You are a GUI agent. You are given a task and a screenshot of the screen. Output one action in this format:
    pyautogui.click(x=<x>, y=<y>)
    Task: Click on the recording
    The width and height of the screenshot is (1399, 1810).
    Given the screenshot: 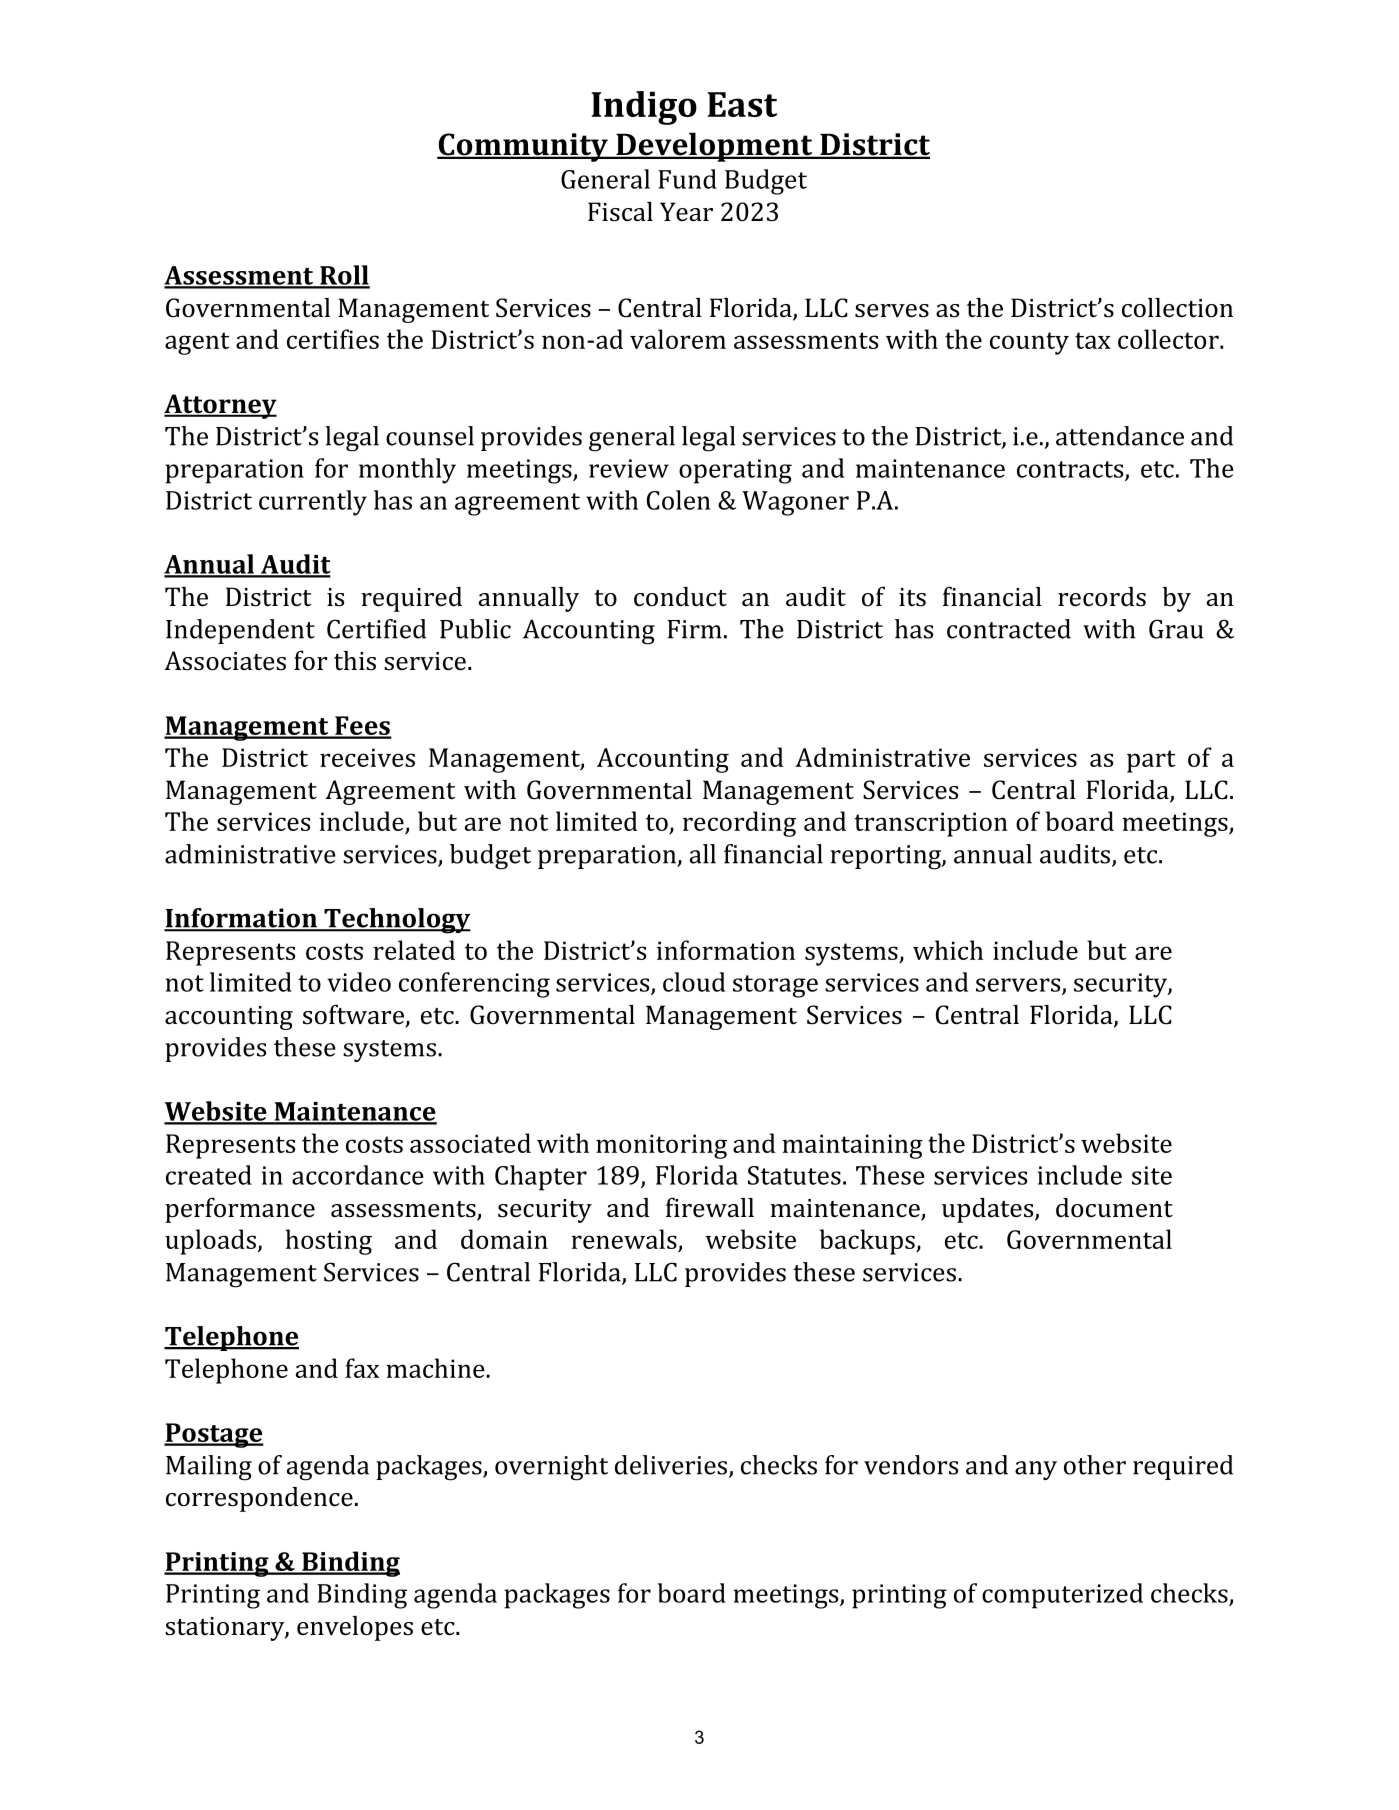 What is the action you would take?
    pyautogui.click(x=739, y=824)
